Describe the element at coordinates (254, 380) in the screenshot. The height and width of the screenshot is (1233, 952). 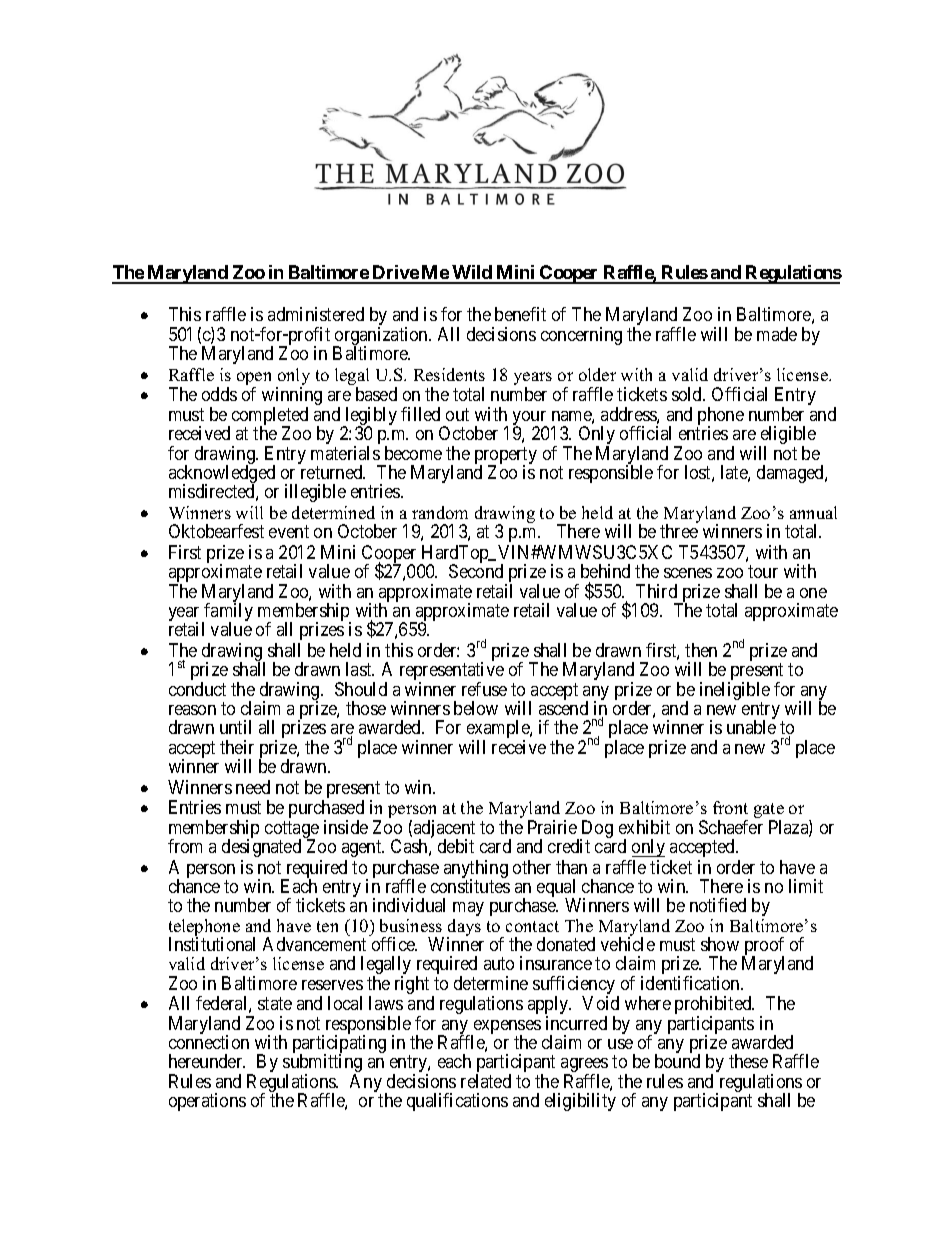
I see `open` at that location.
